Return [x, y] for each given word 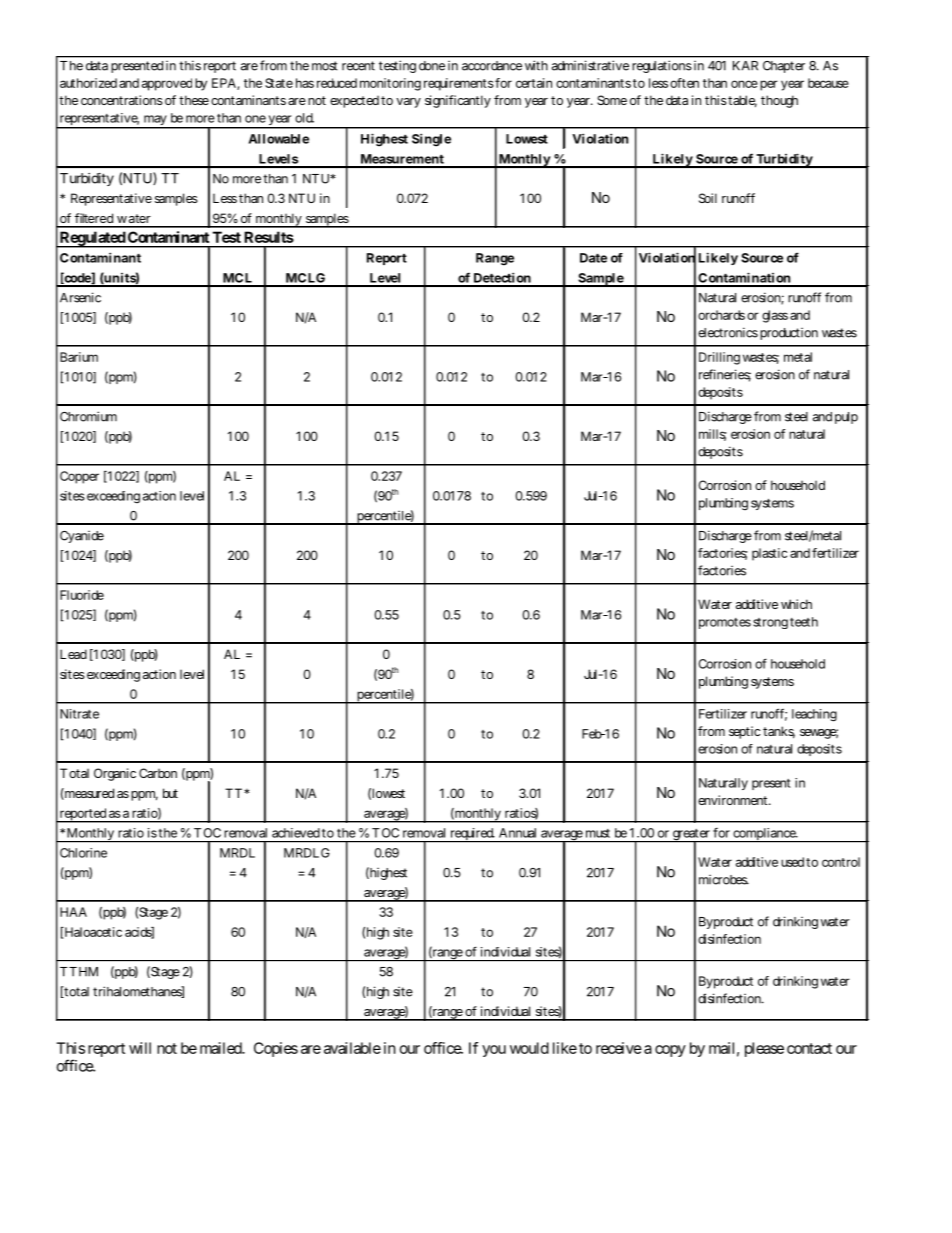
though [779, 101]
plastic [769, 554]
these [194, 100]
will [140, 1048]
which [796, 604]
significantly [458, 101]
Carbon [158, 773]
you [494, 1051]
